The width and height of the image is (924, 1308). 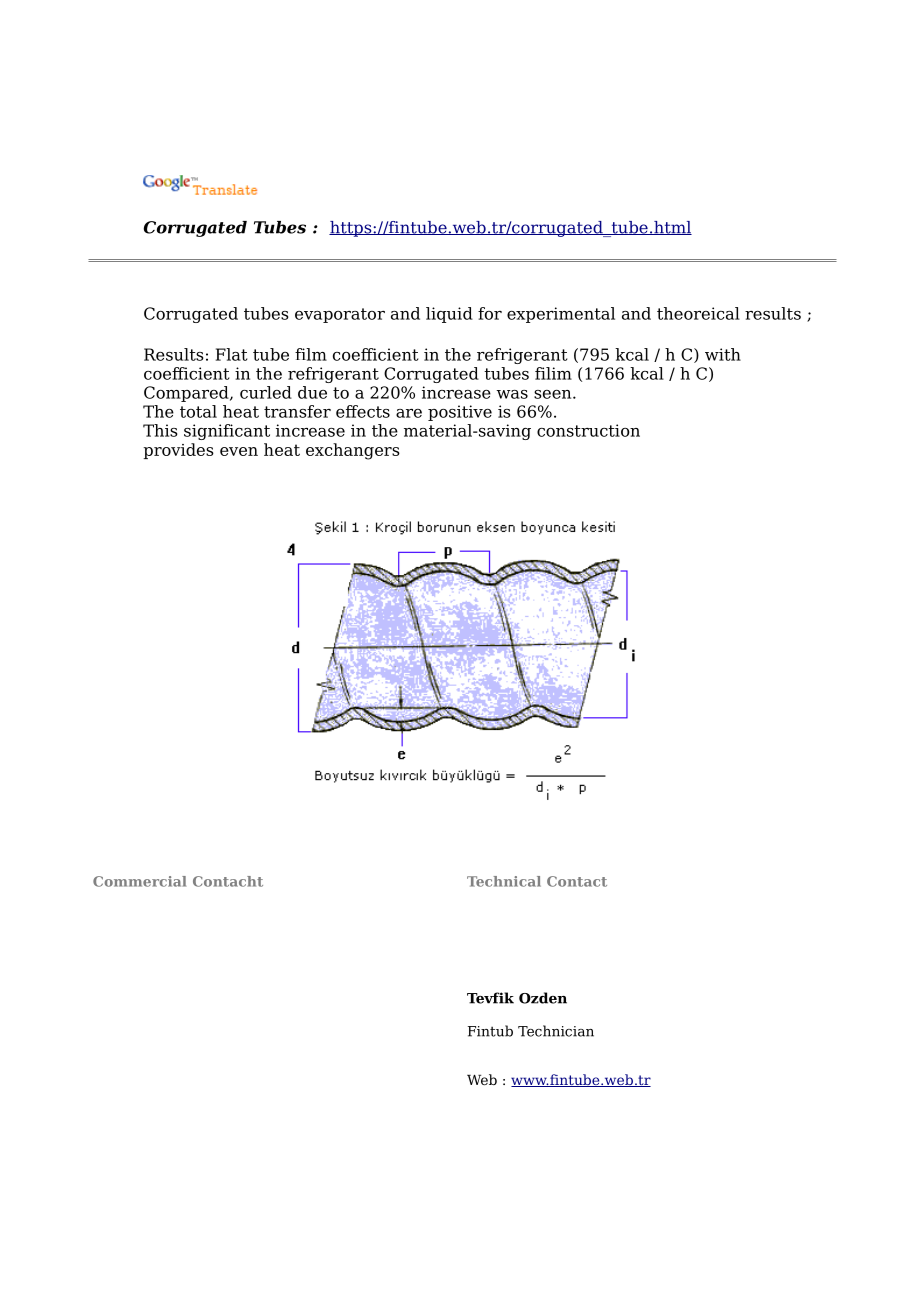 I want to click on Contact, so click(x=577, y=881).
